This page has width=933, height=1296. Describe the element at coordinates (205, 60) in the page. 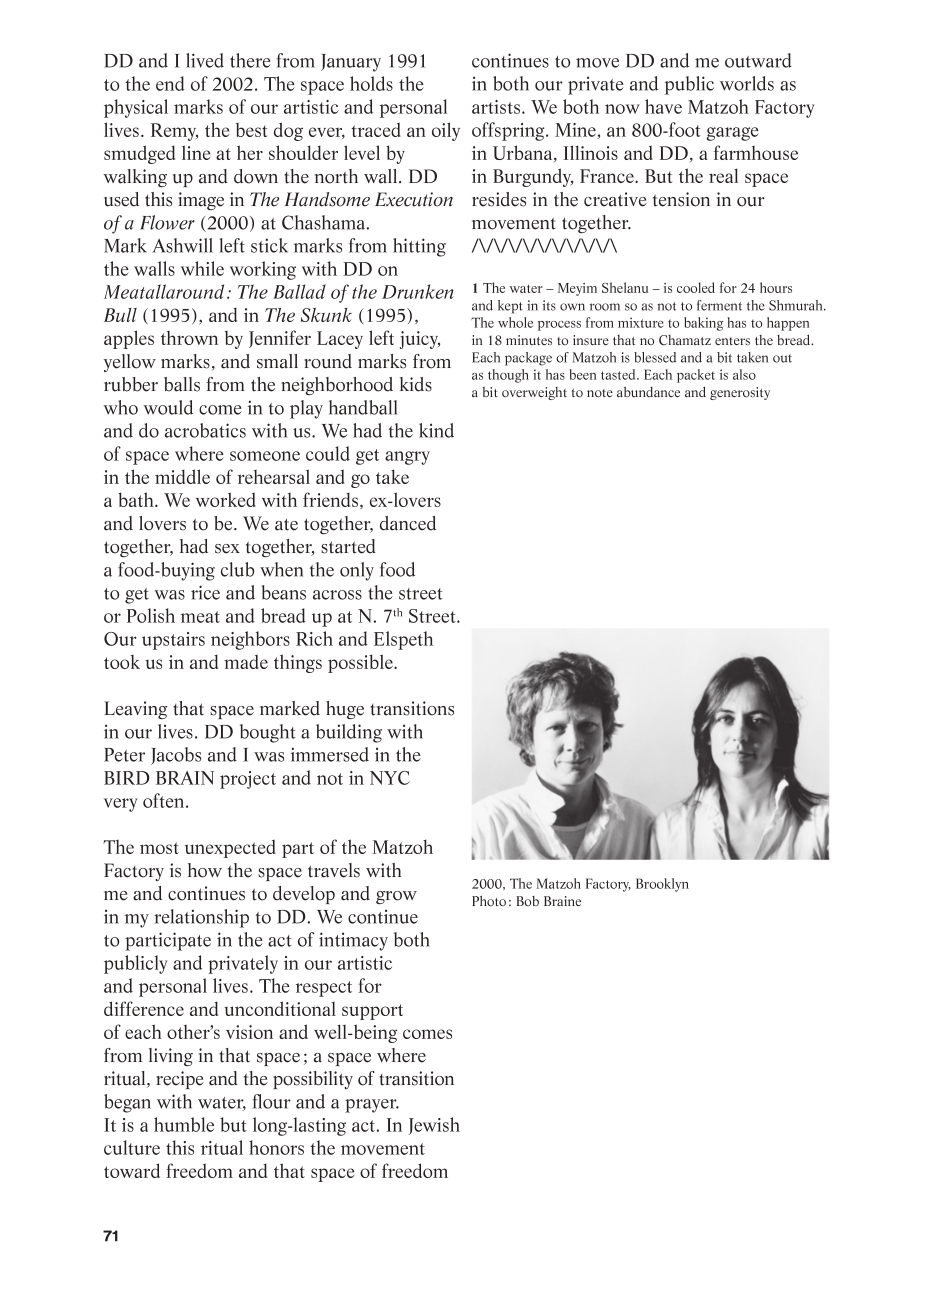

I see `lived` at that location.
